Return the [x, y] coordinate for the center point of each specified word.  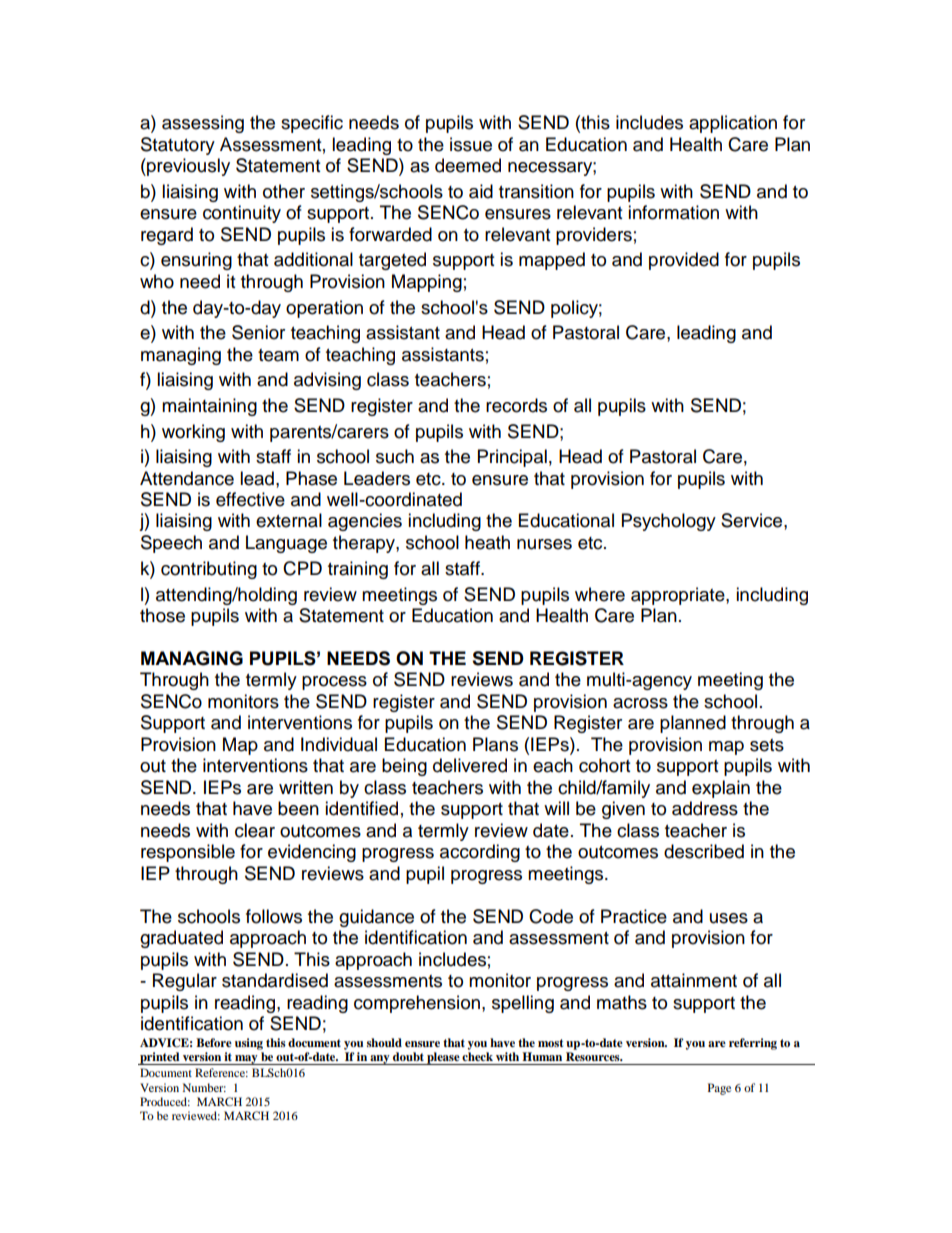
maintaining [209, 407]
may [246, 1060]
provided [684, 261]
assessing [203, 124]
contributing [209, 570]
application [733, 124]
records [516, 405]
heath [487, 542]
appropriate [679, 596]
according [480, 853]
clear [255, 830]
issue [471, 144]
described [704, 851]
